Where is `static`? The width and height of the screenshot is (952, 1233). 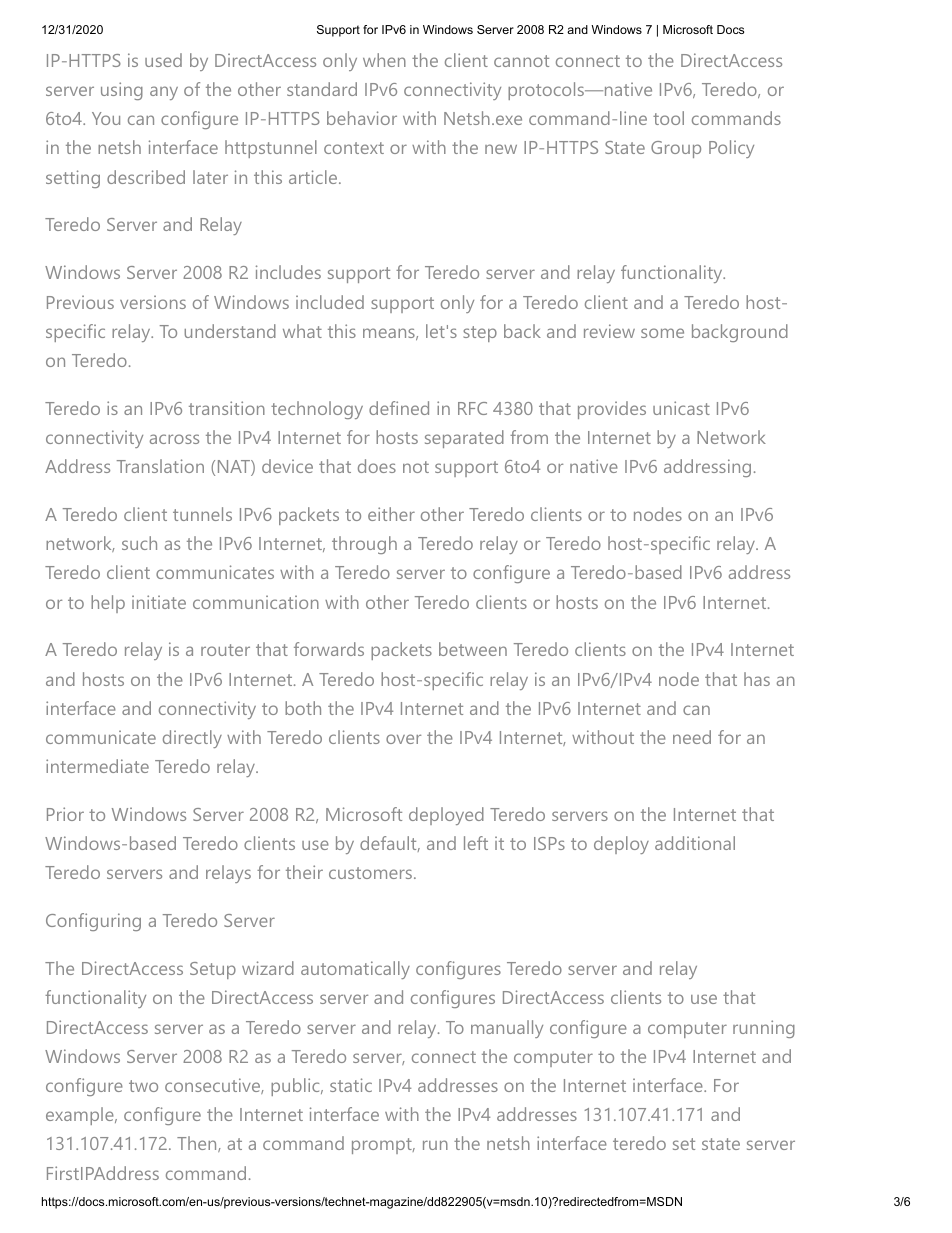 static is located at coordinates (351, 1085).
